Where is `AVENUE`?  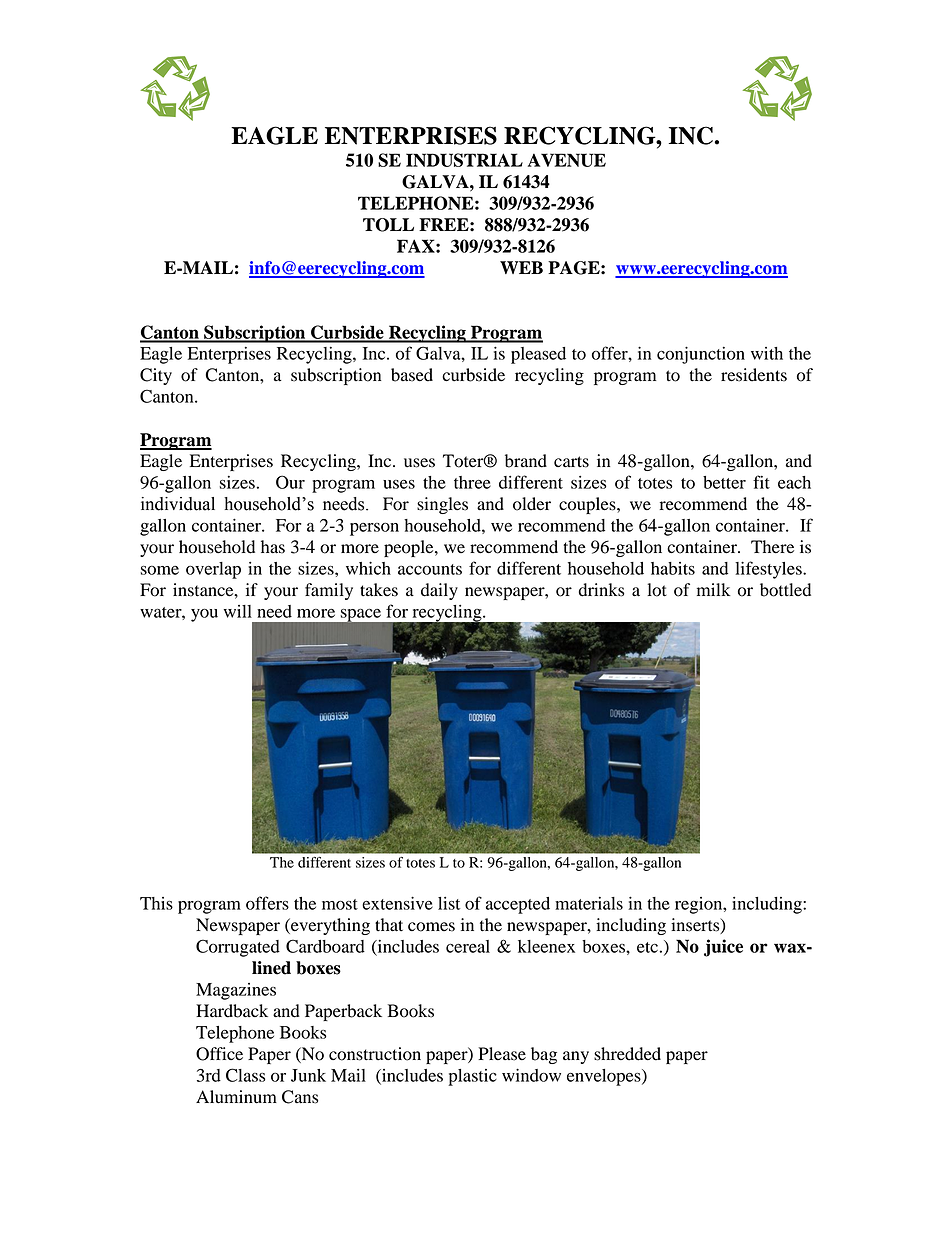 AVENUE is located at coordinates (567, 160).
